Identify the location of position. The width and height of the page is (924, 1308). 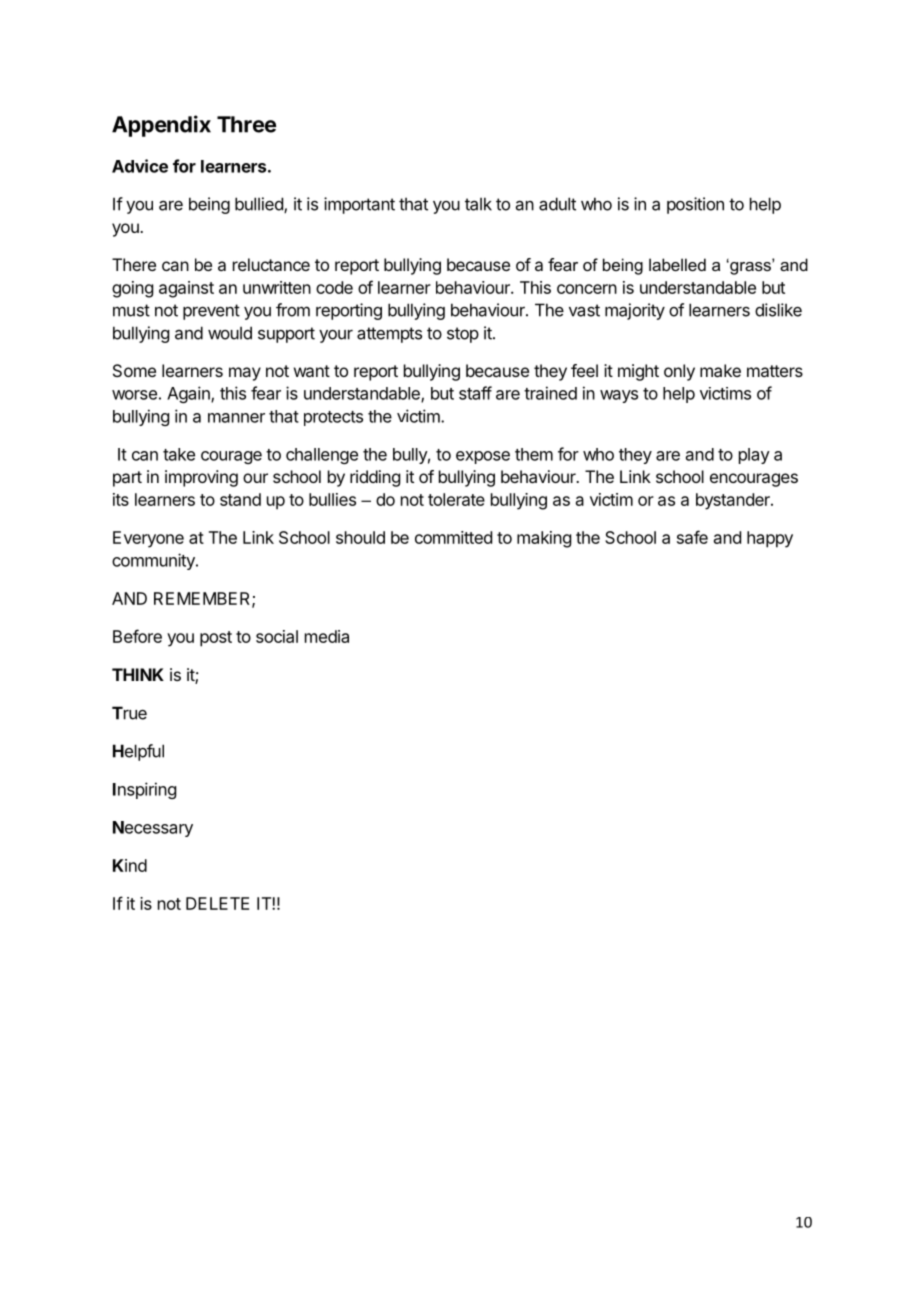
(695, 205).
